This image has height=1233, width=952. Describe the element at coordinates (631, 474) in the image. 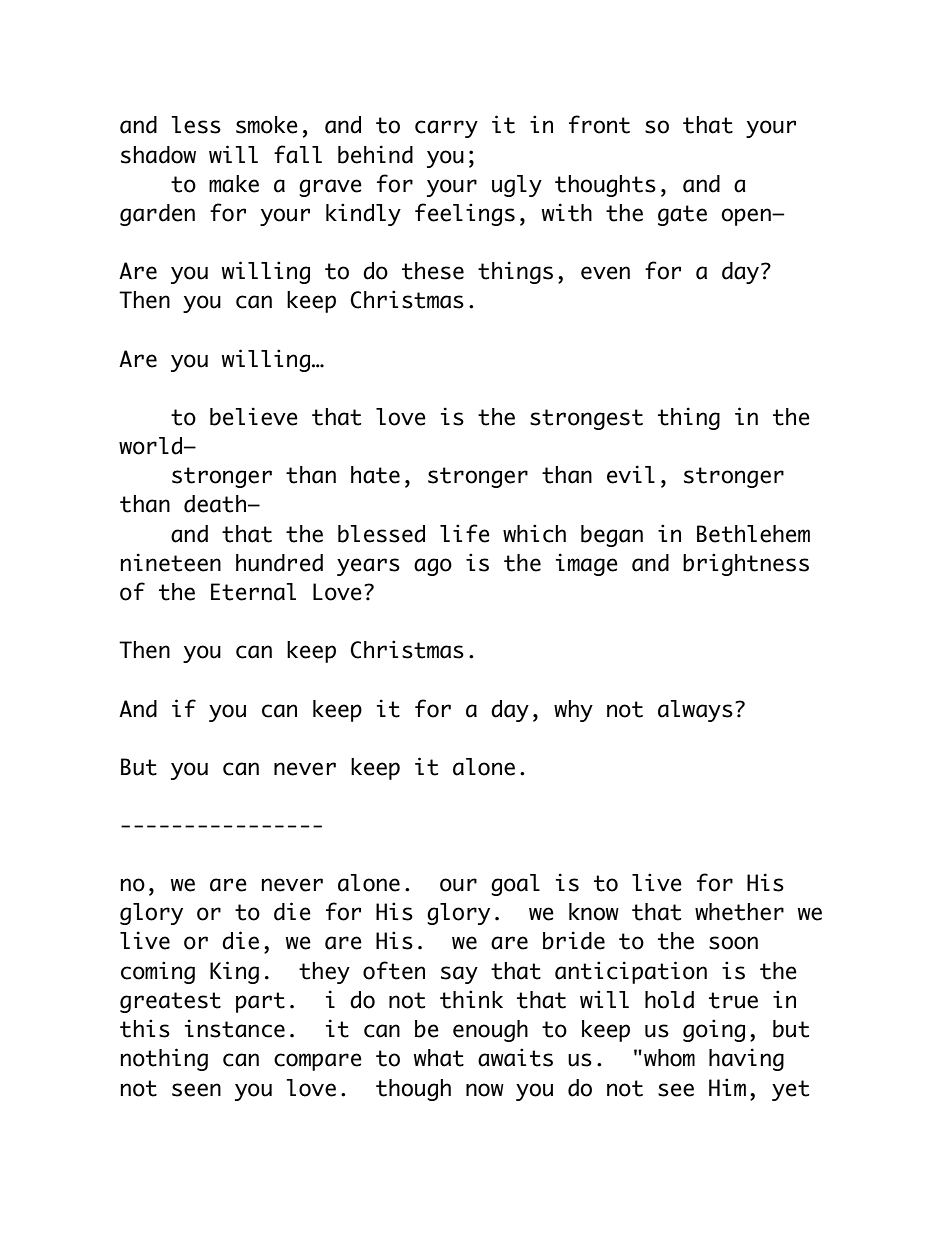

I see `evil` at that location.
